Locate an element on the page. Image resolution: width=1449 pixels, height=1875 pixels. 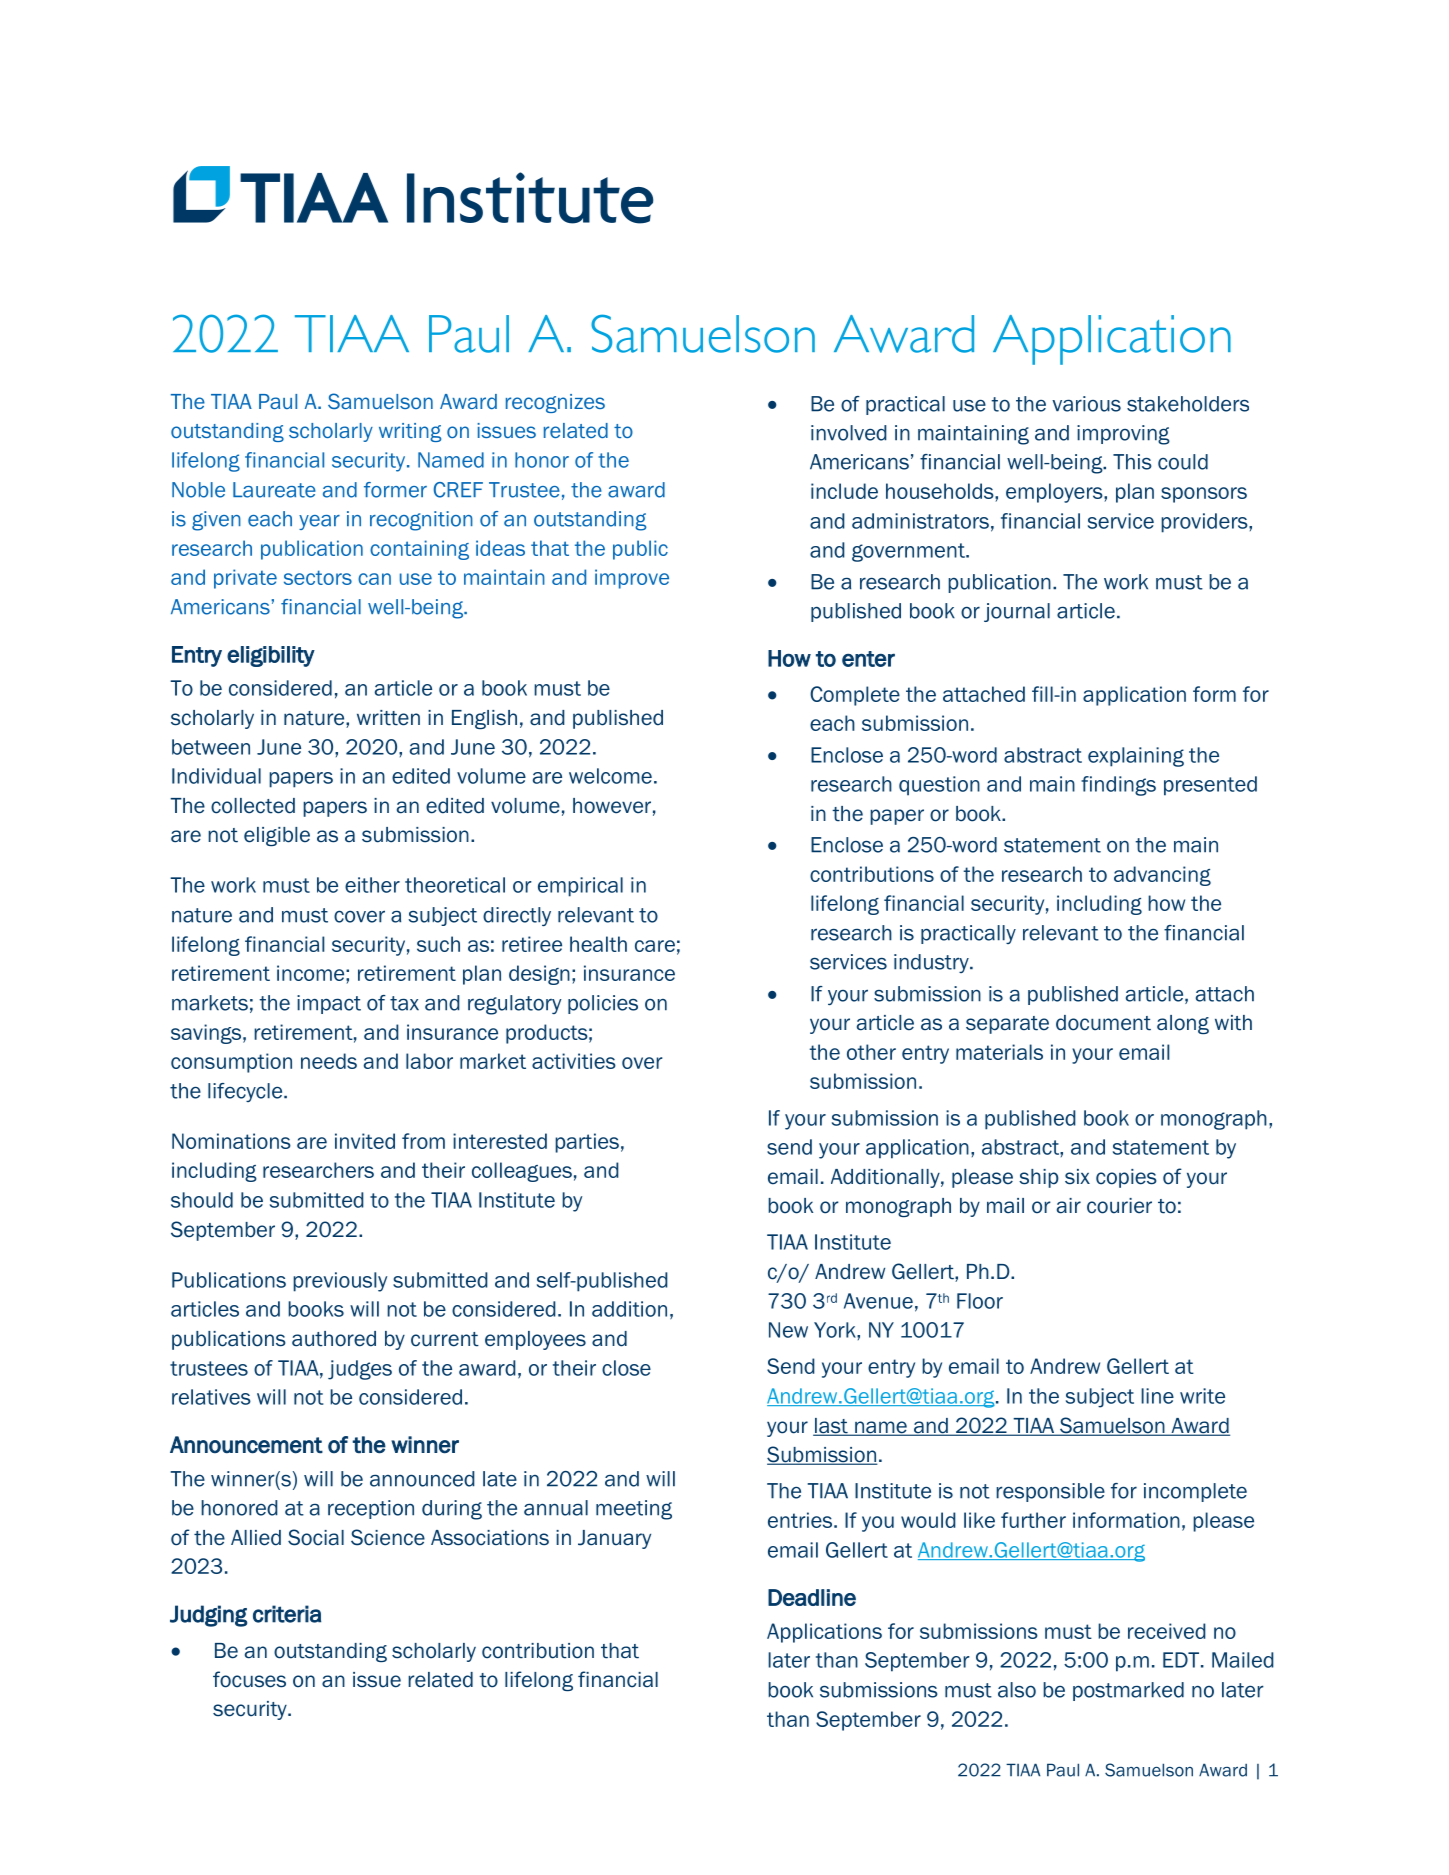
write is located at coordinates (1202, 1396).
